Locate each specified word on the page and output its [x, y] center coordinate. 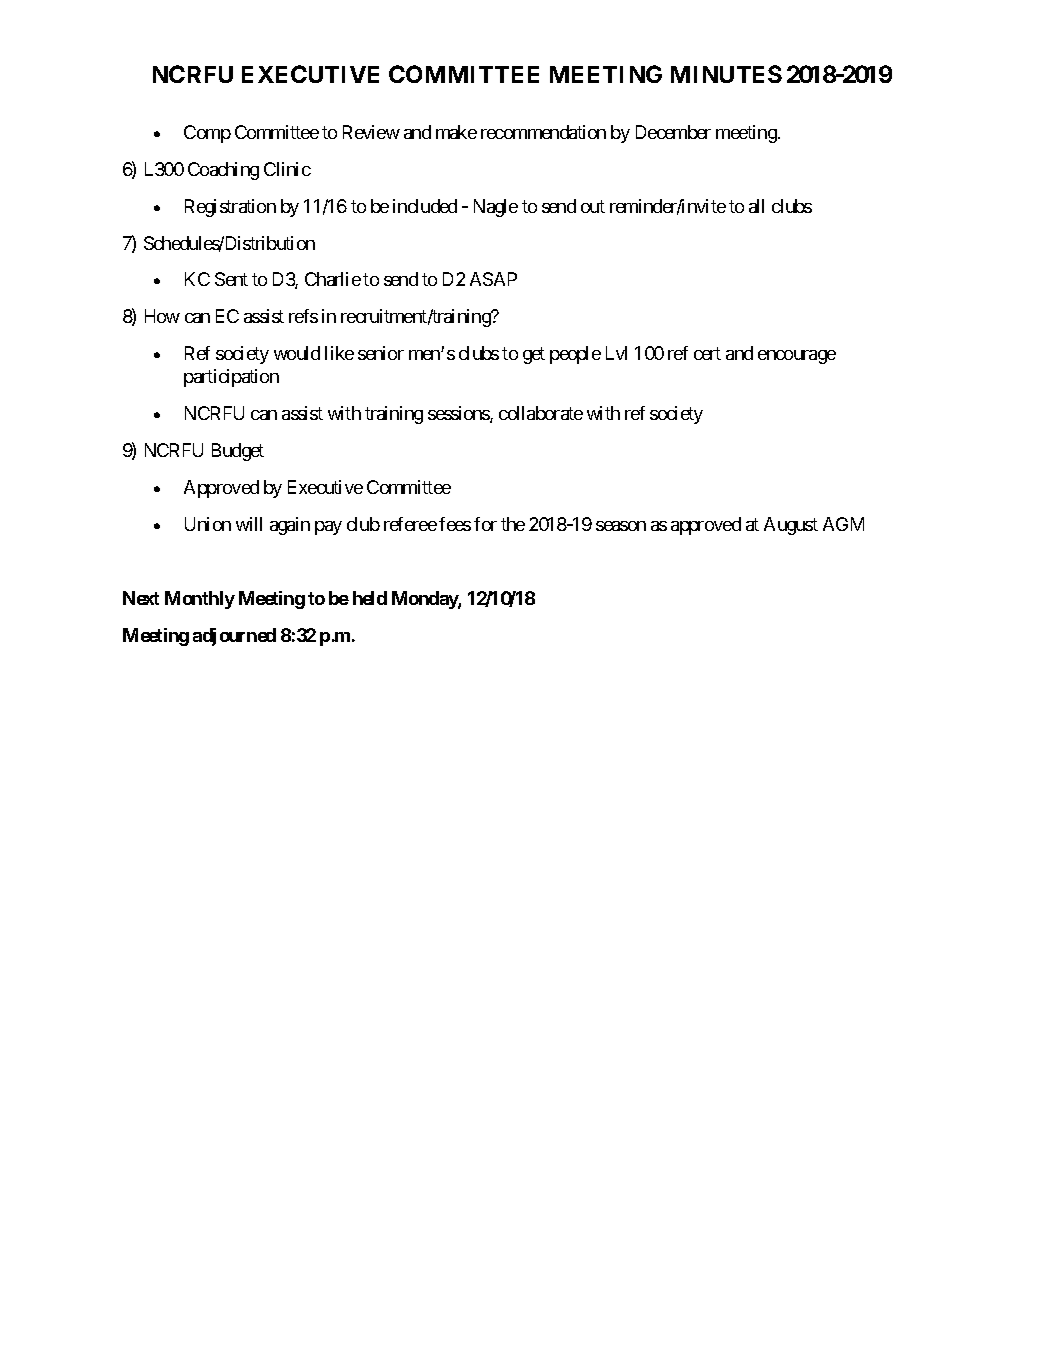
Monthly [200, 600]
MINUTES [726, 74]
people [575, 355]
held [370, 598]
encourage [797, 357]
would [297, 353]
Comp [207, 134]
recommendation [543, 132]
